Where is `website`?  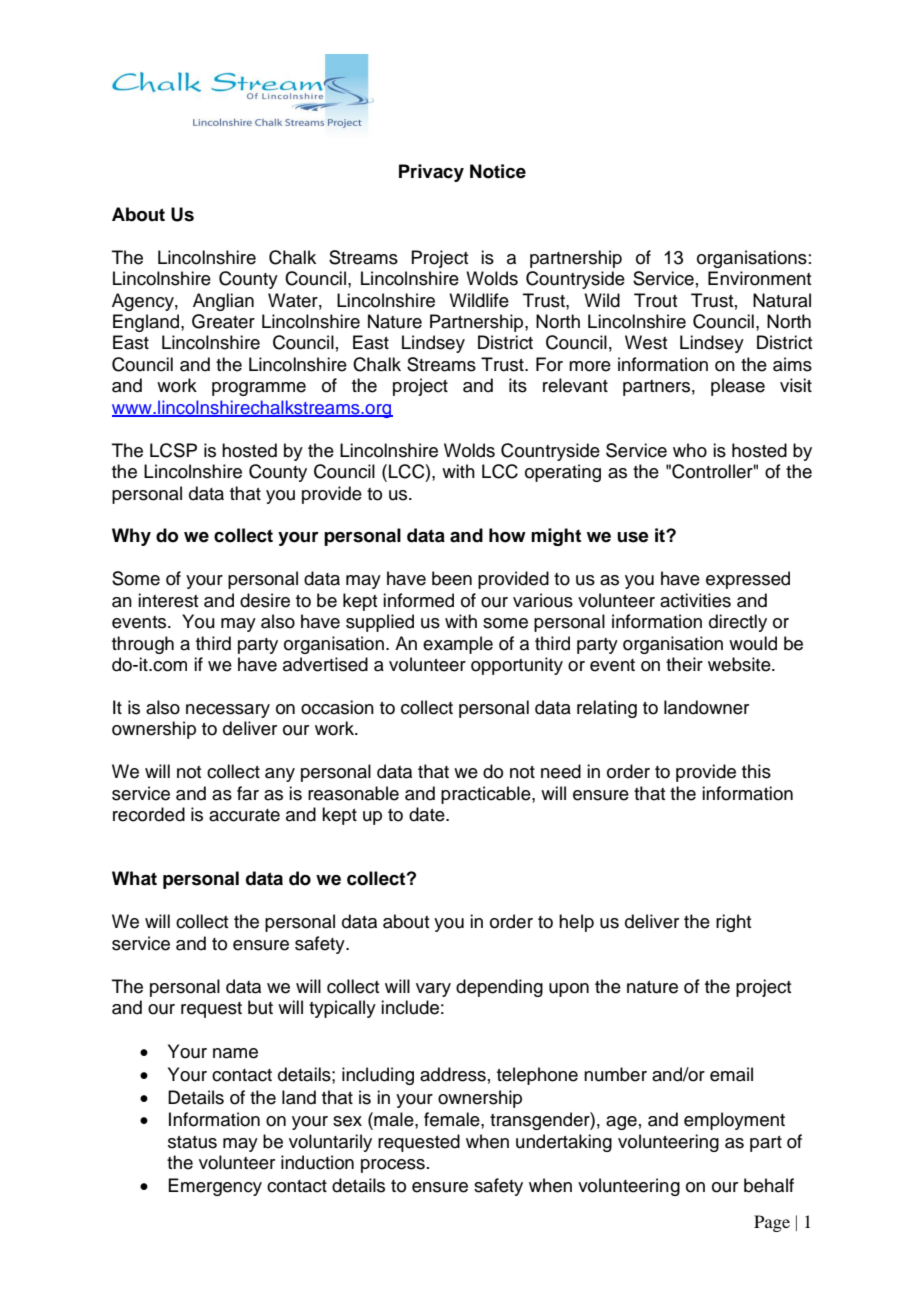 website is located at coordinates (740, 664).
